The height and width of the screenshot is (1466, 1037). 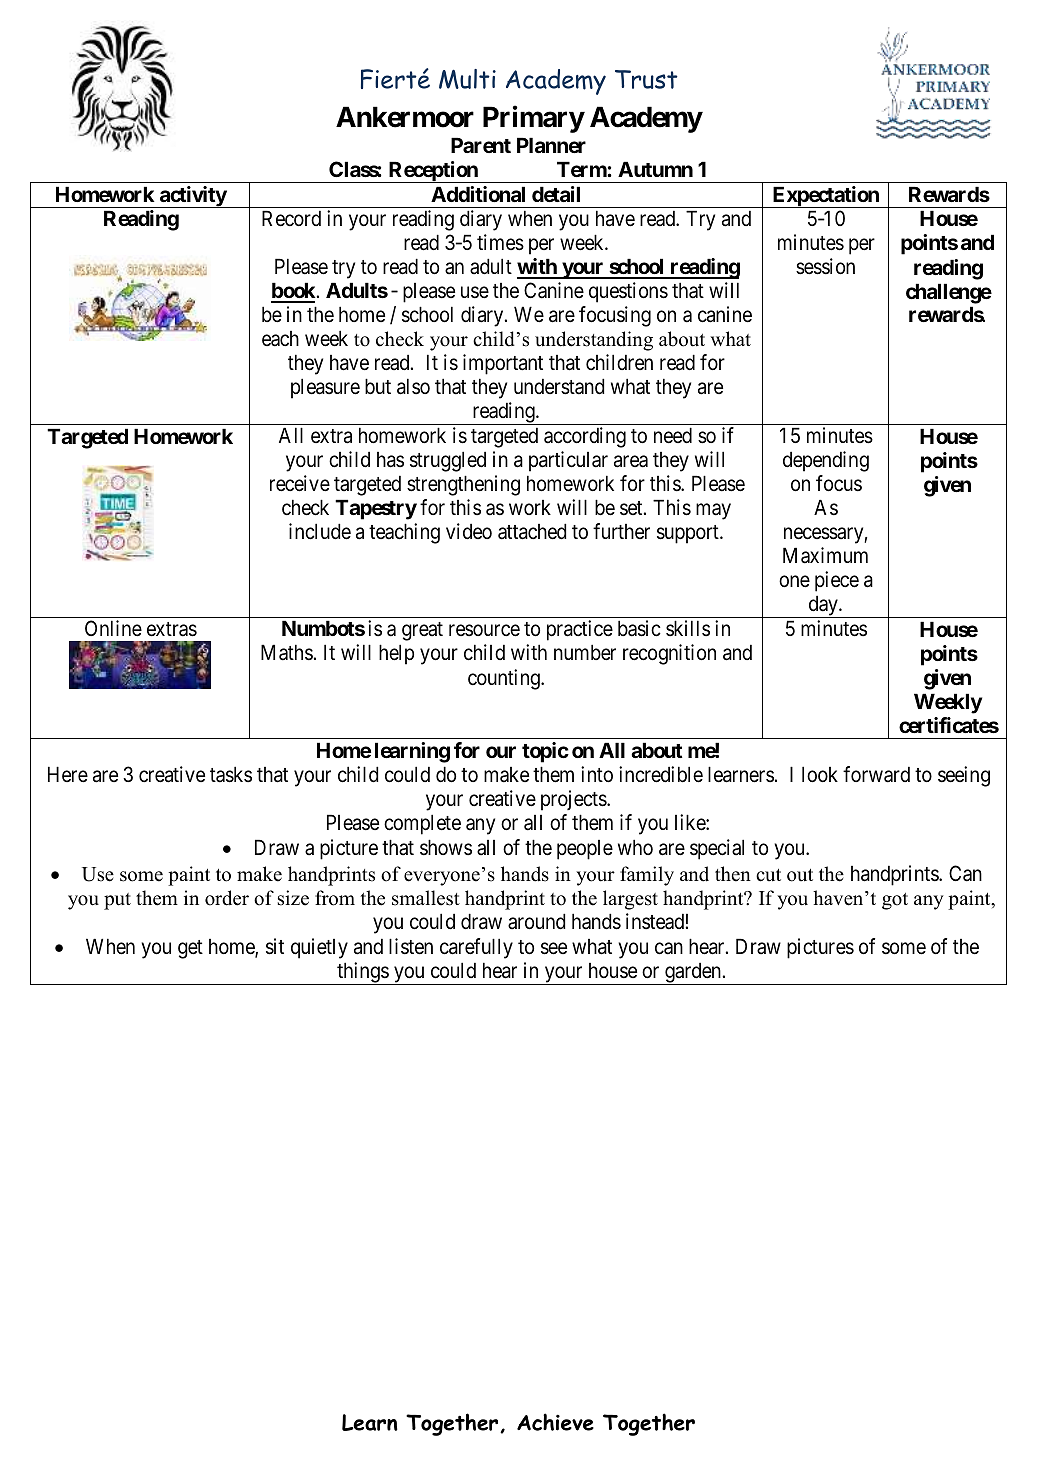 I want to click on garden, so click(x=693, y=974).
